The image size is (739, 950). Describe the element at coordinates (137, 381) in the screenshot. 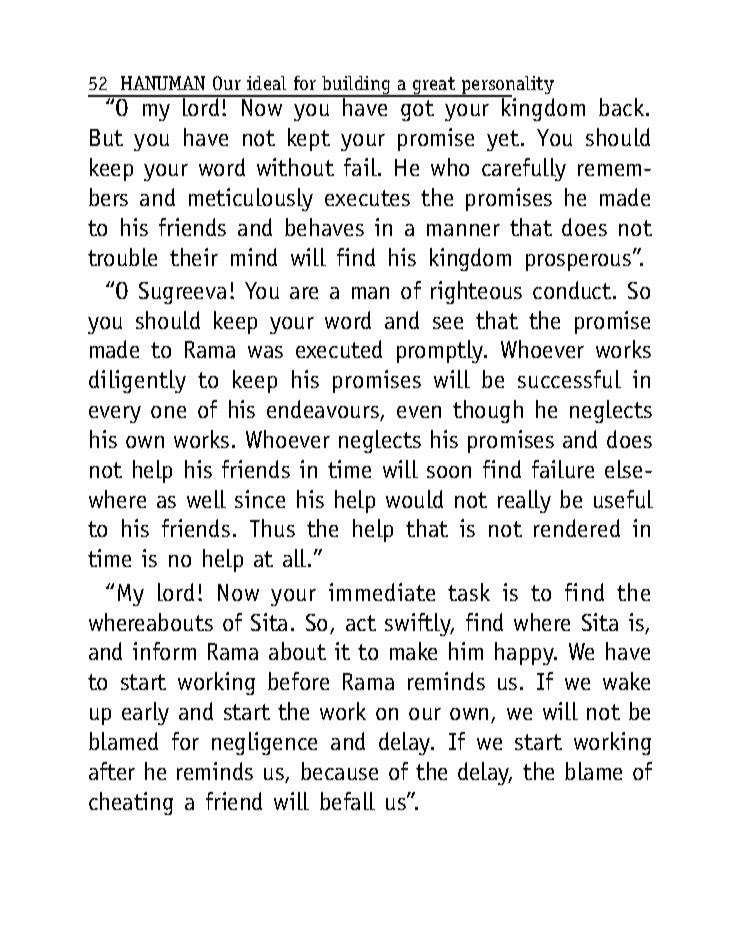

I see `diligently` at that location.
